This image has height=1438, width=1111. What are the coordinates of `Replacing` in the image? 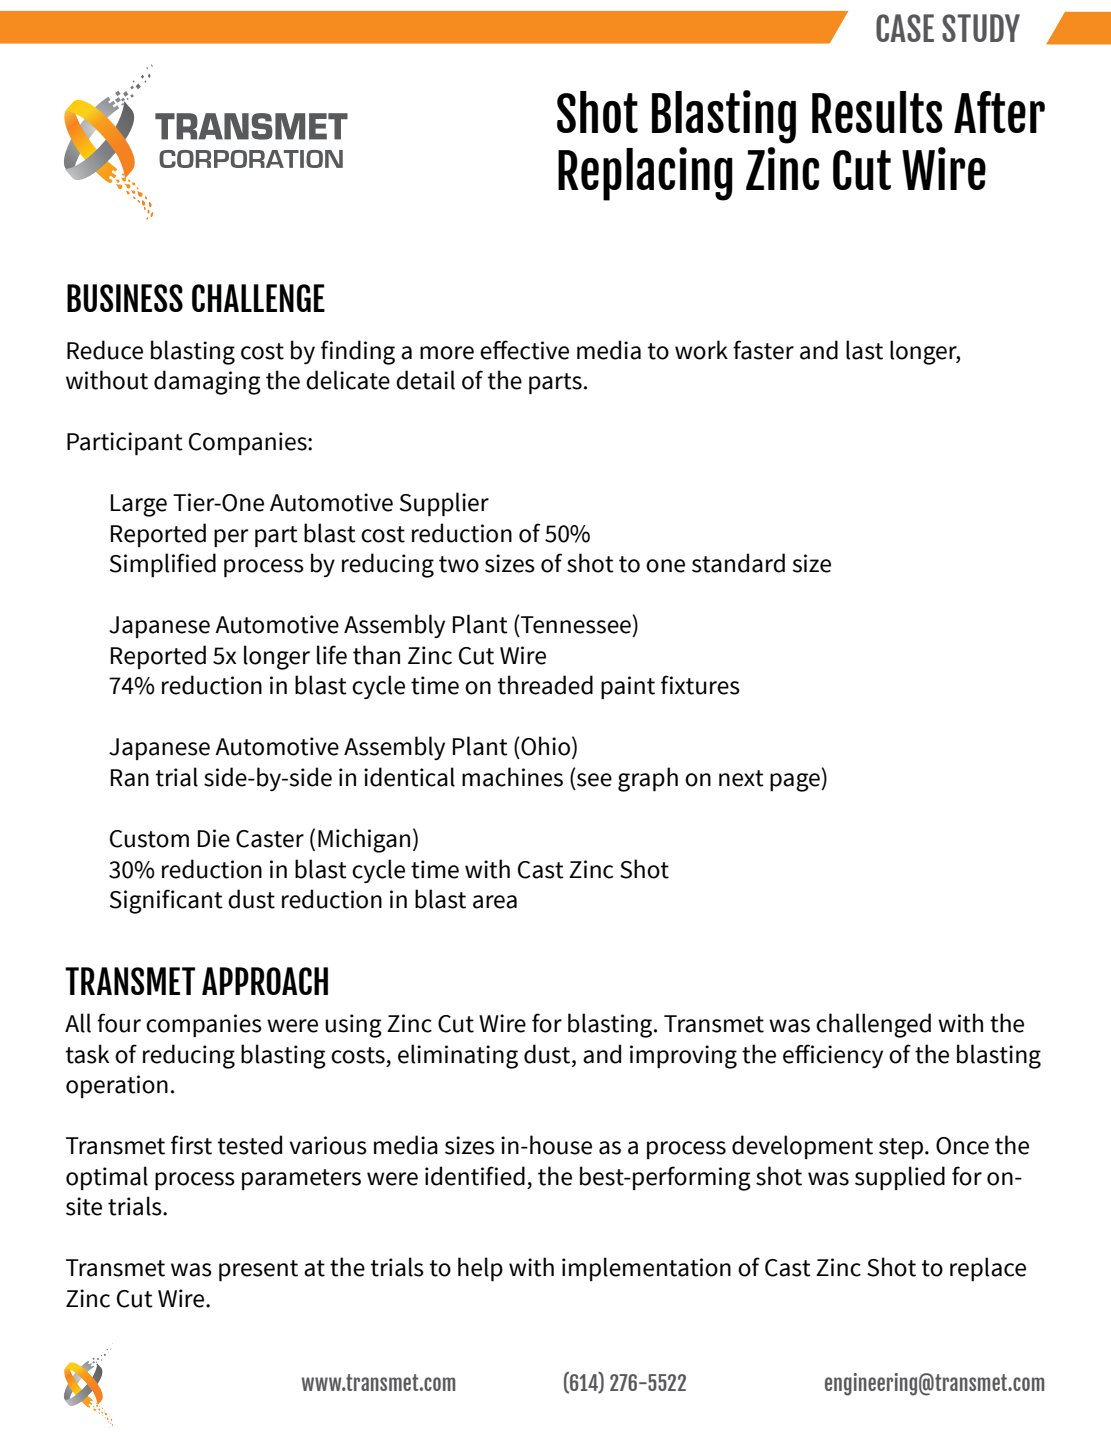 It's located at (645, 174).
